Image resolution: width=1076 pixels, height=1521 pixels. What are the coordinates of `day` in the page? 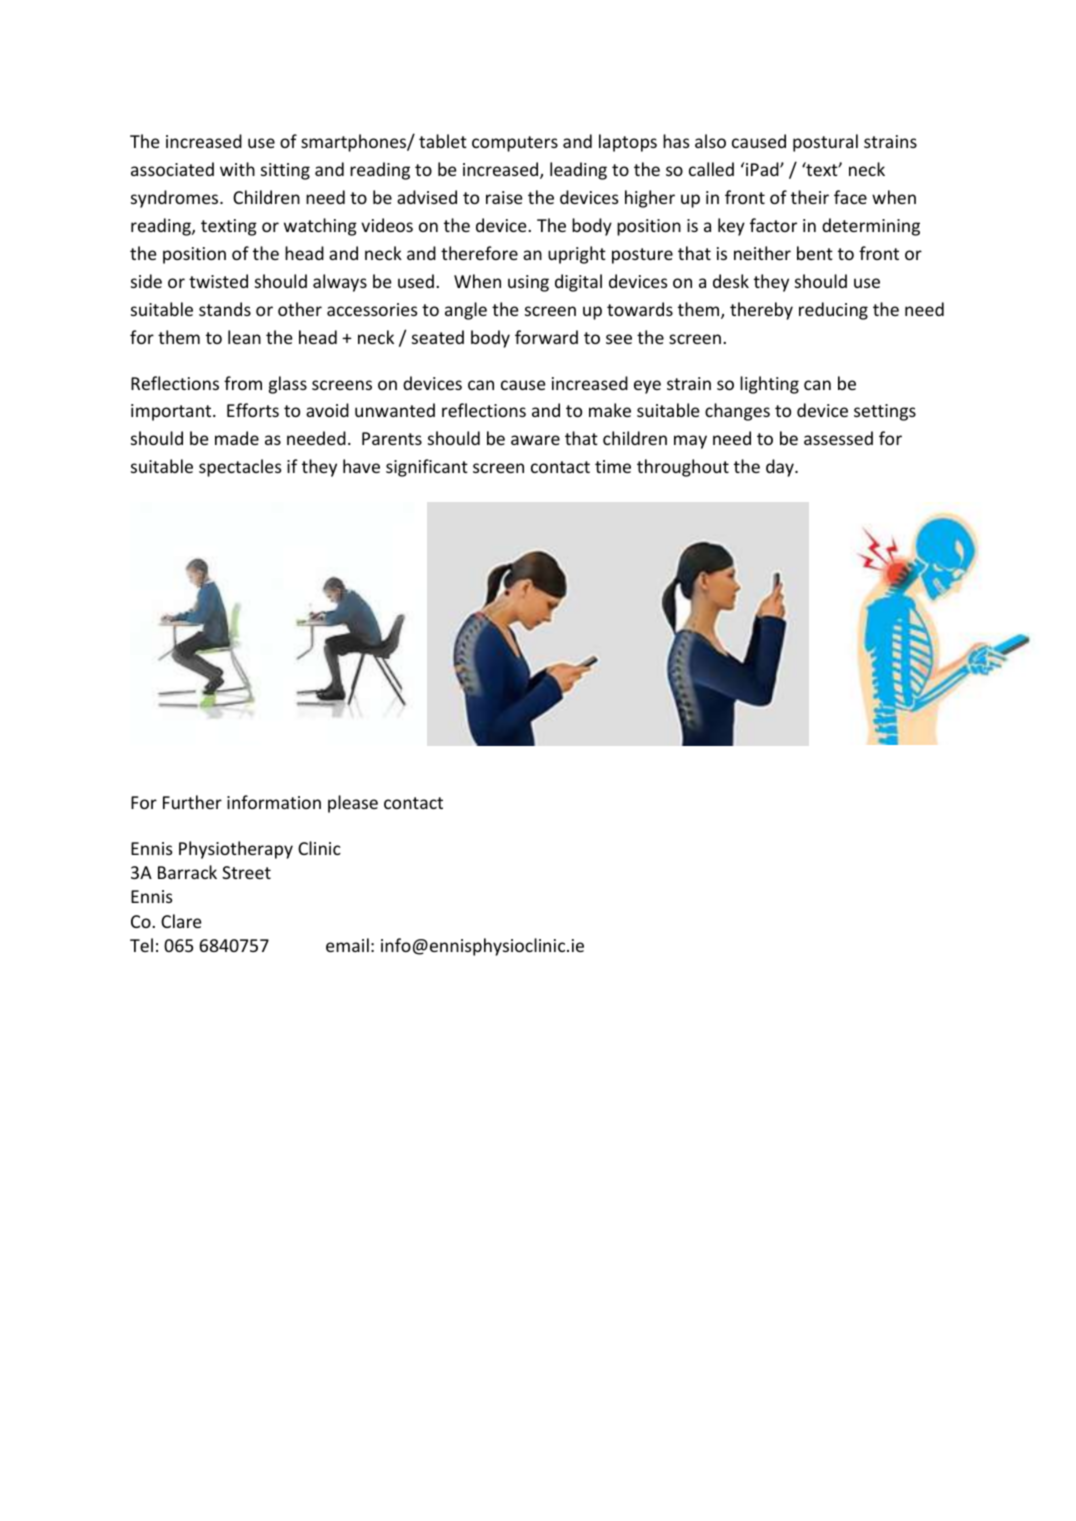 It's located at (781, 468).
